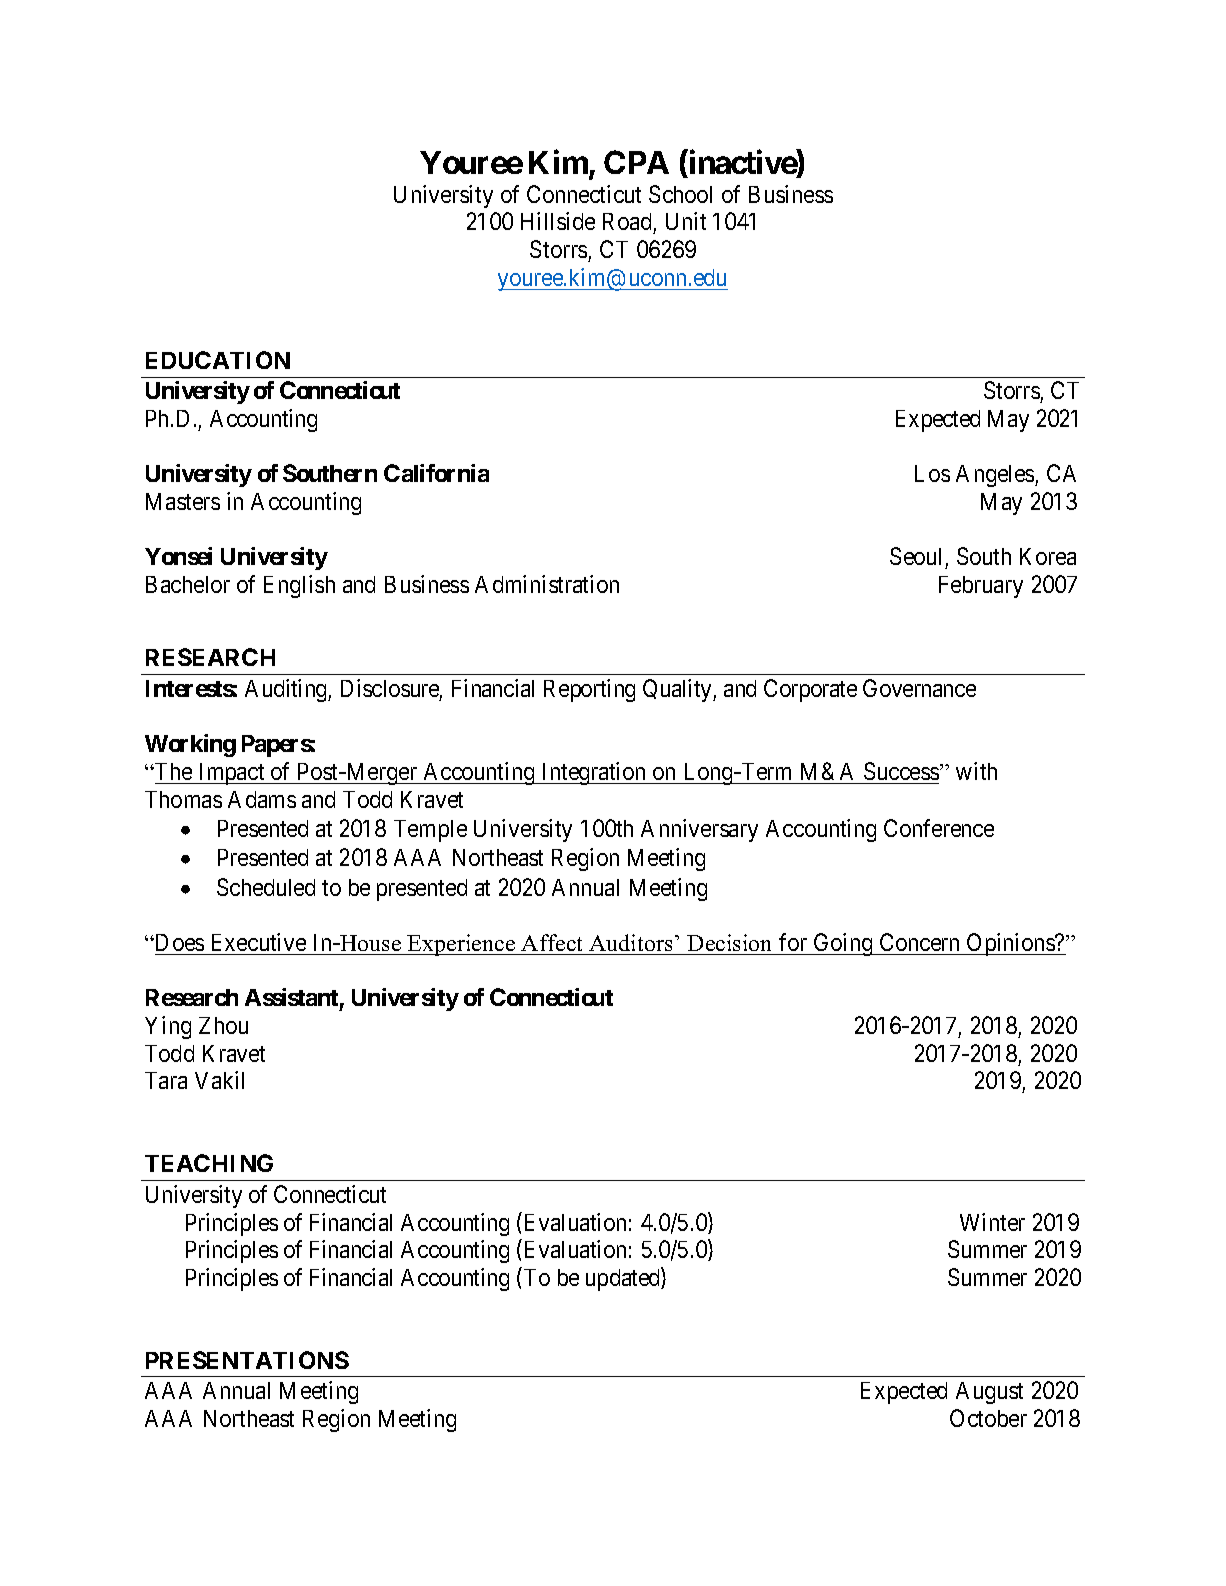  I want to click on Concern, so click(919, 942).
